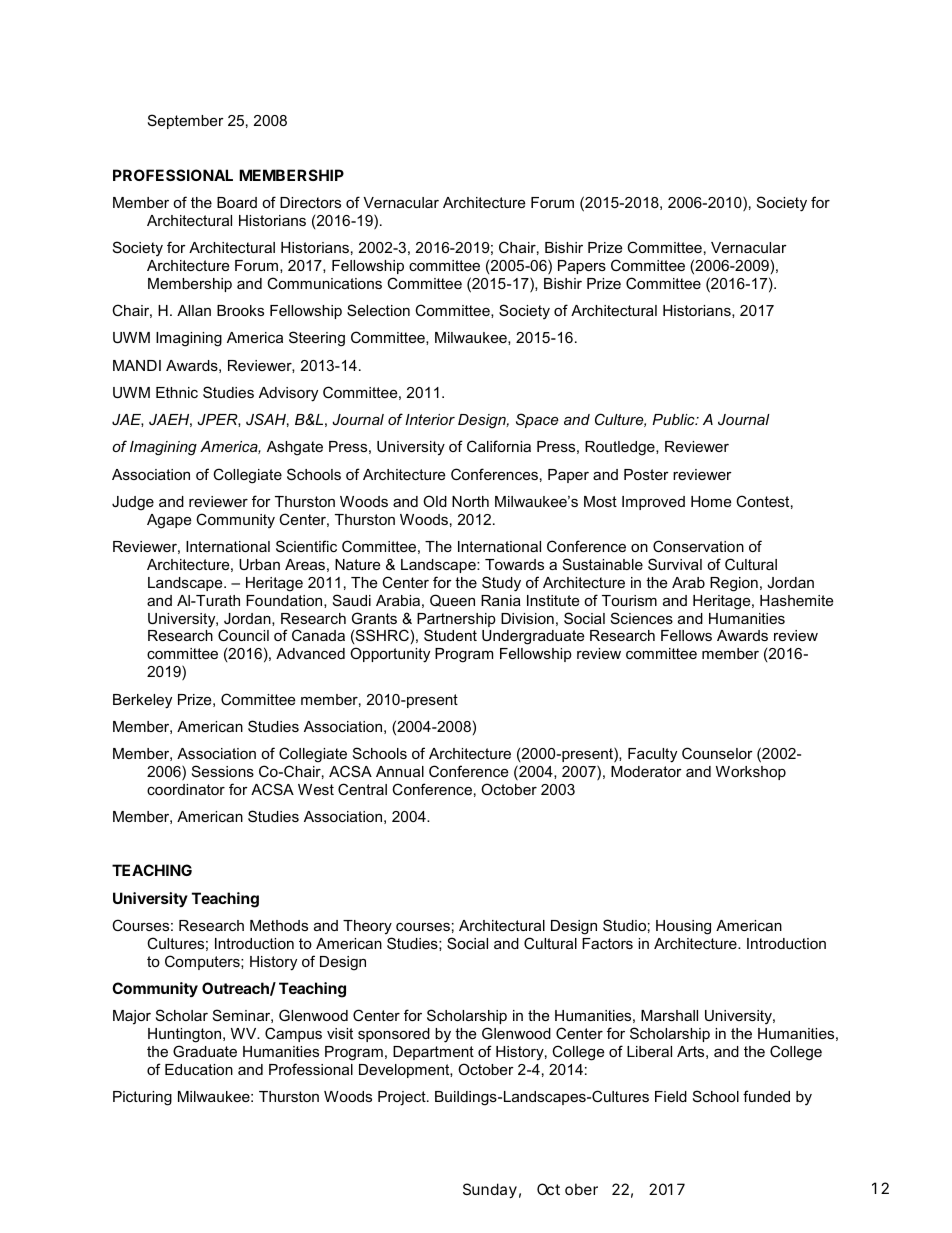  What do you see at coordinates (674, 419) in the page?
I see `Public` at bounding box center [674, 419].
